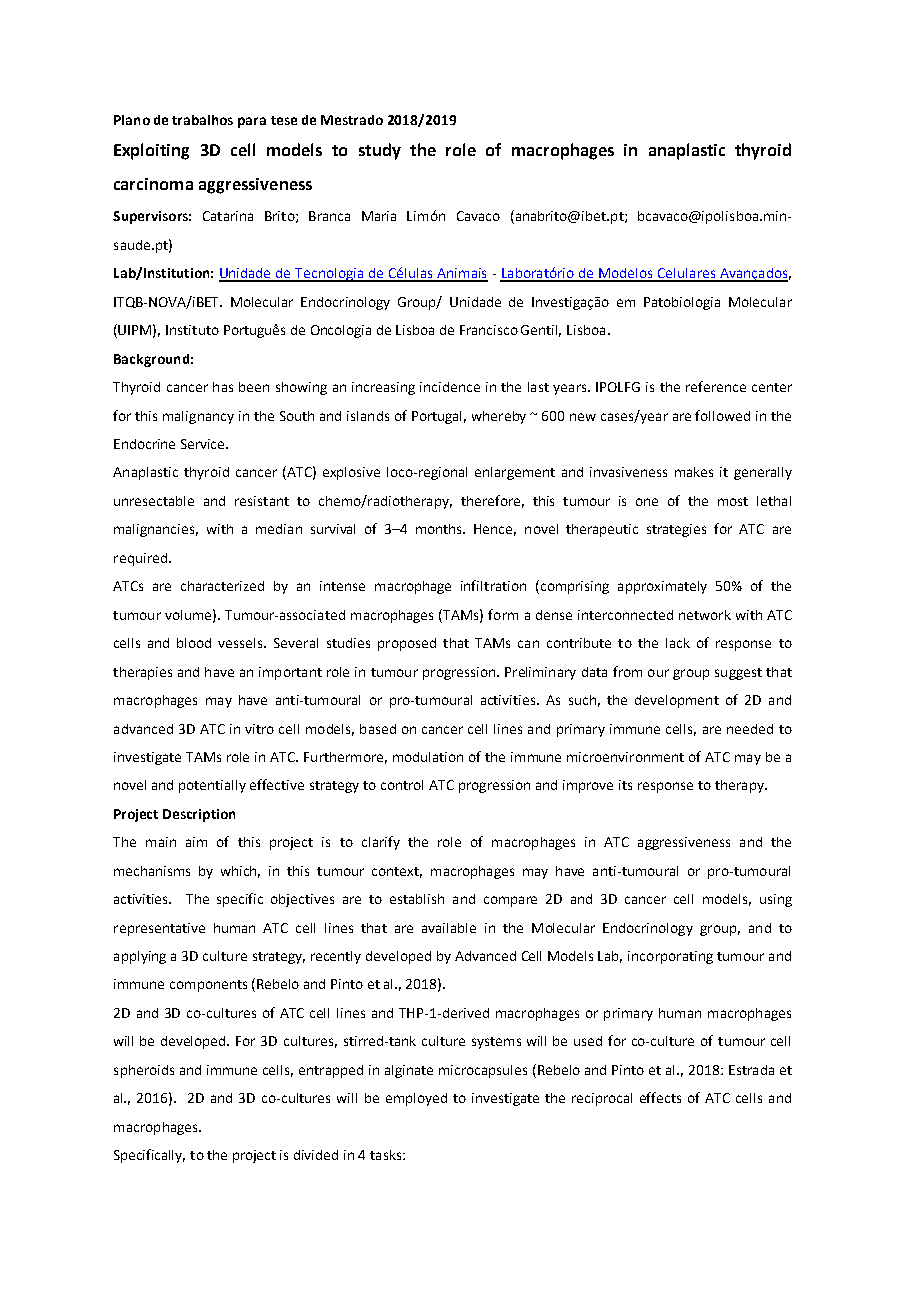 This image has width=924, height=1308. I want to click on proposed, so click(407, 644).
